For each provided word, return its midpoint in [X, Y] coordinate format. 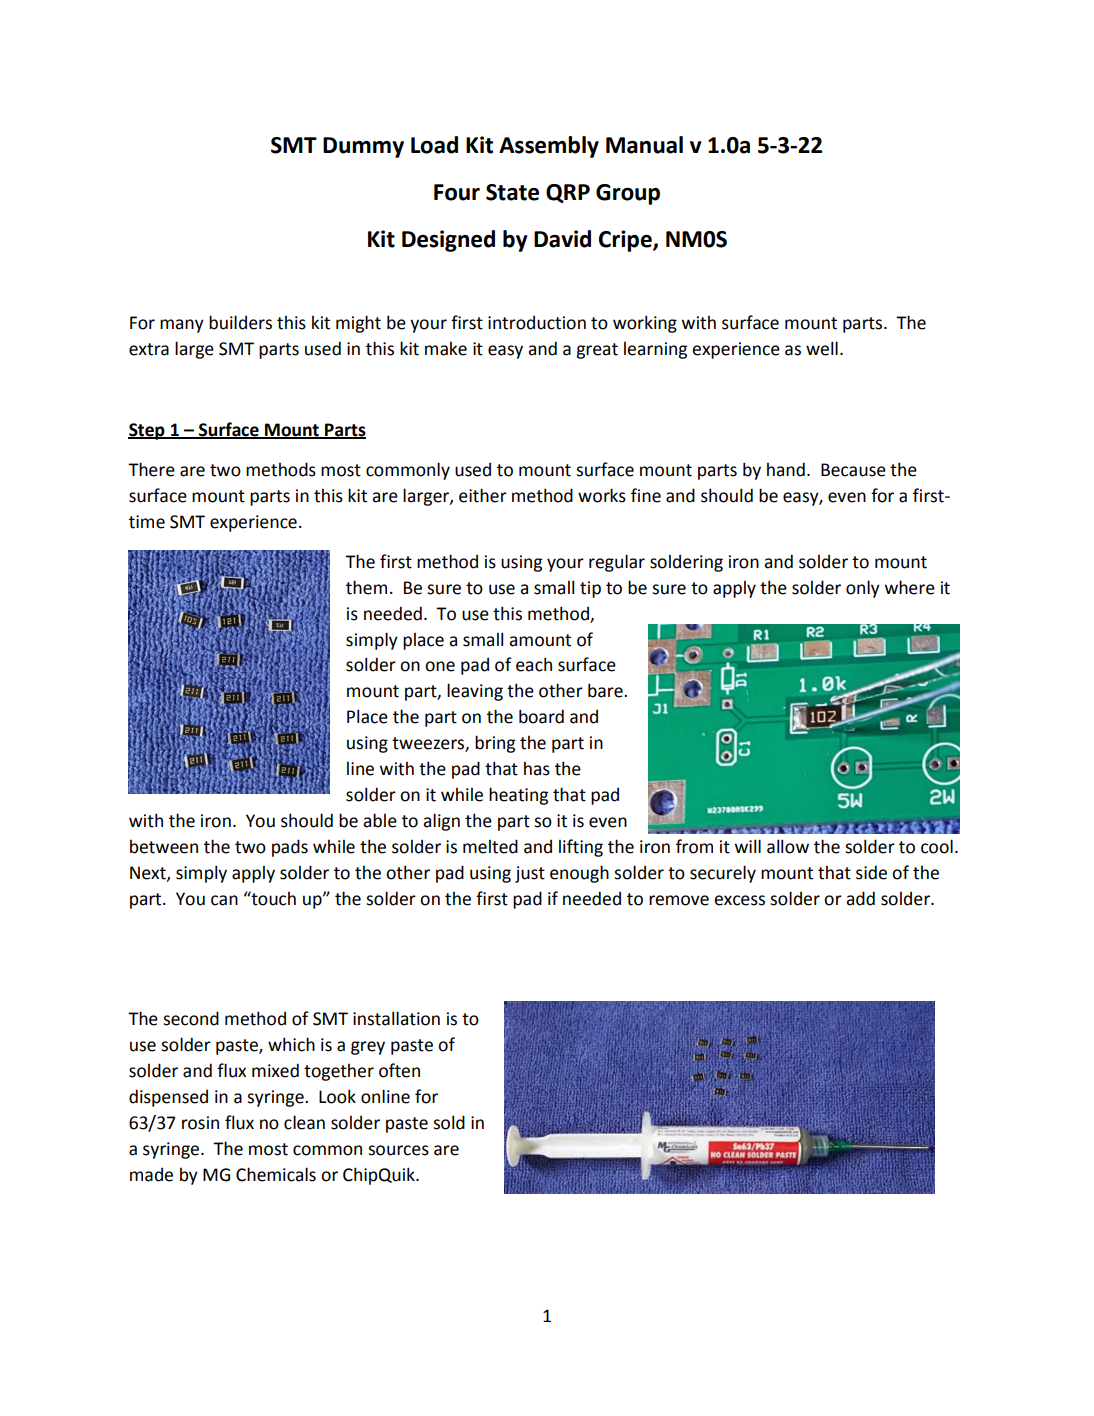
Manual [644, 145]
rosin [200, 1123]
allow [788, 846]
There [151, 469]
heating [518, 796]
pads [290, 848]
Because [853, 470]
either [483, 495]
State [512, 192]
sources [398, 1150]
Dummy [363, 147]
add [860, 898]
